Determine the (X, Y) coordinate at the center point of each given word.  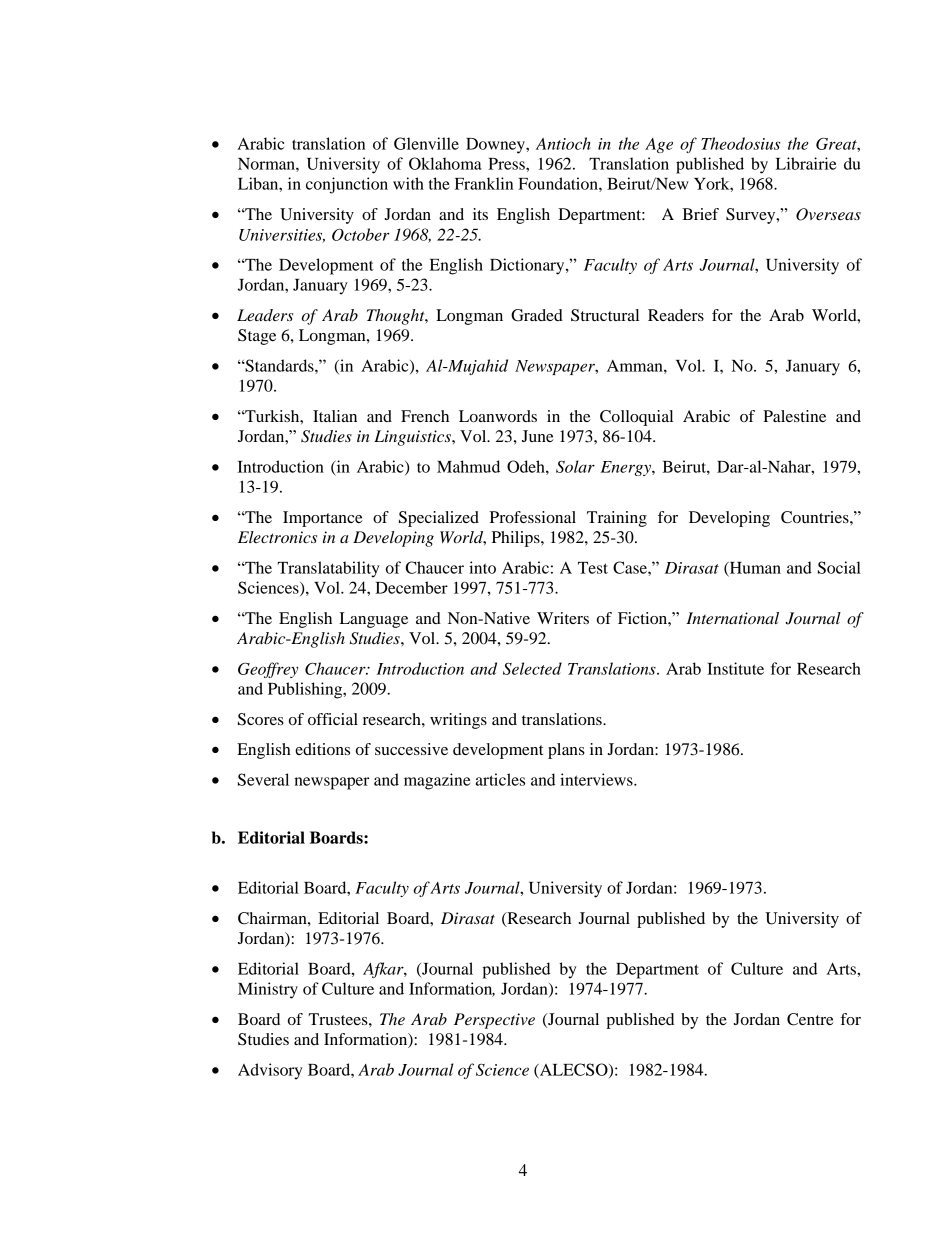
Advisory (270, 1071)
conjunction (347, 185)
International (732, 618)
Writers (563, 618)
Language (374, 620)
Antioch (563, 143)
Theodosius (740, 143)
